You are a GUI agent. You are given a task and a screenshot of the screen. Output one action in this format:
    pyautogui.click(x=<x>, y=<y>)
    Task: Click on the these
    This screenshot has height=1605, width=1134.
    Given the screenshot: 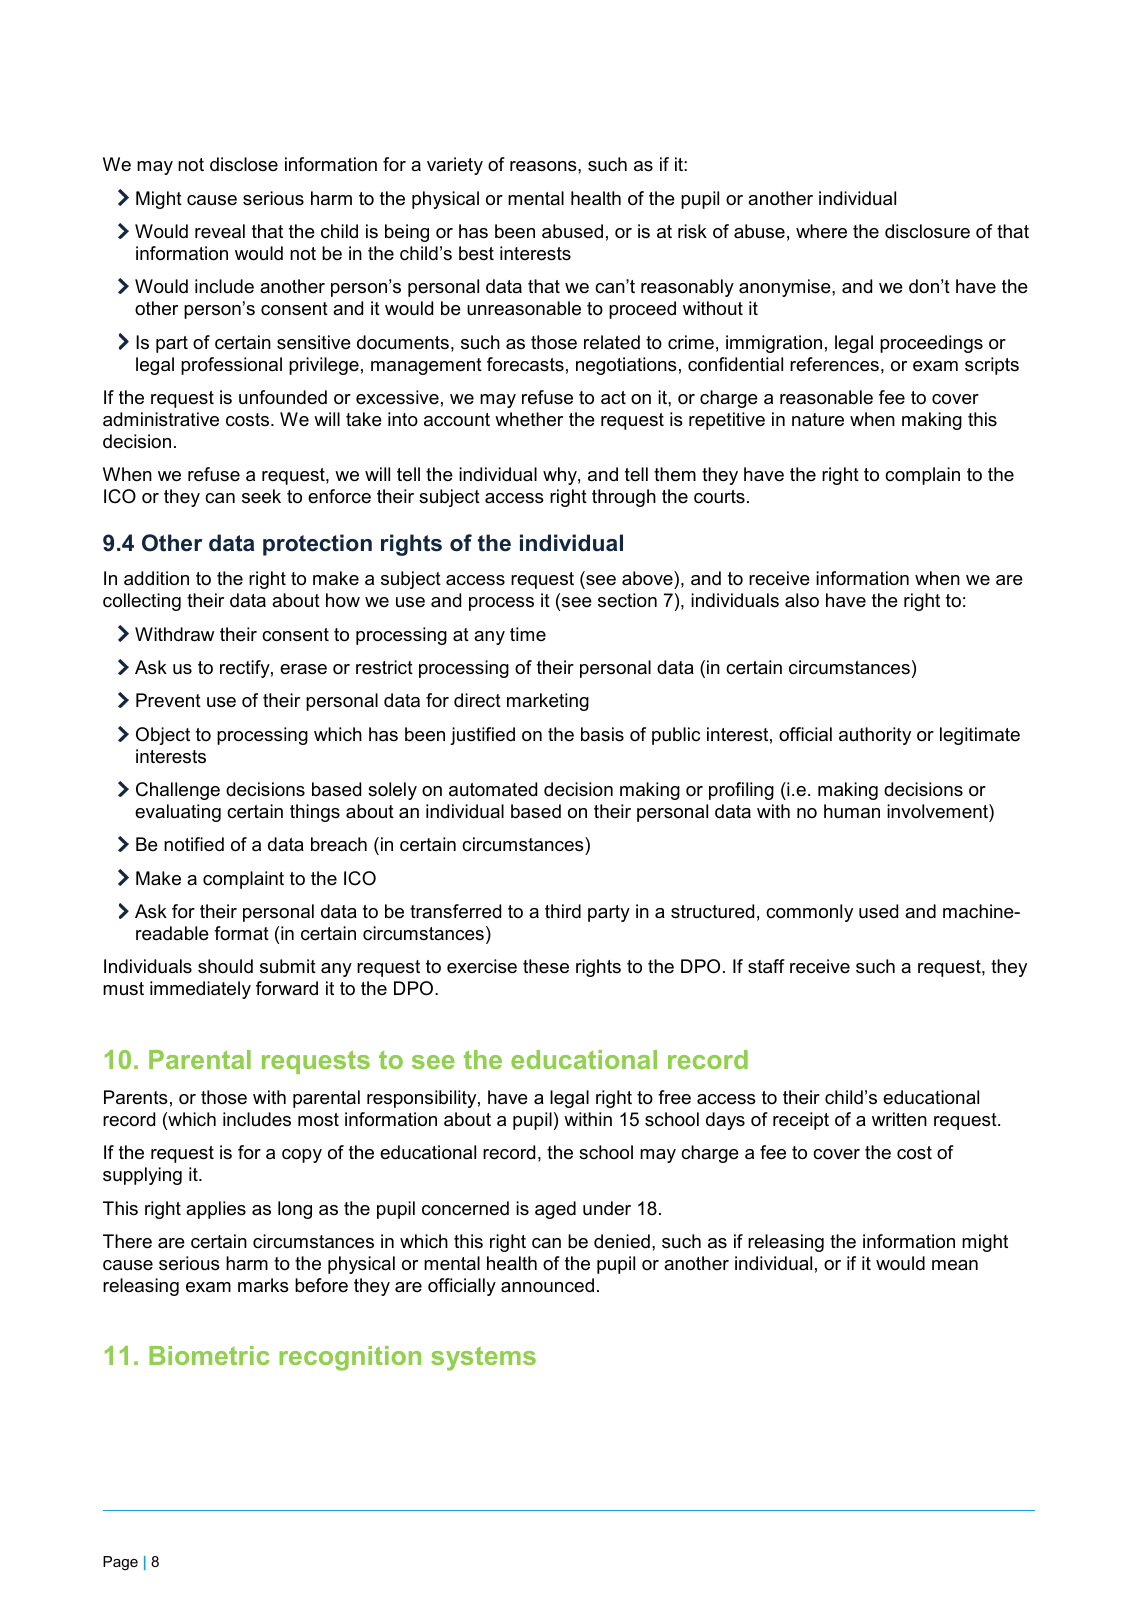 What is the action you would take?
    pyautogui.click(x=546, y=966)
